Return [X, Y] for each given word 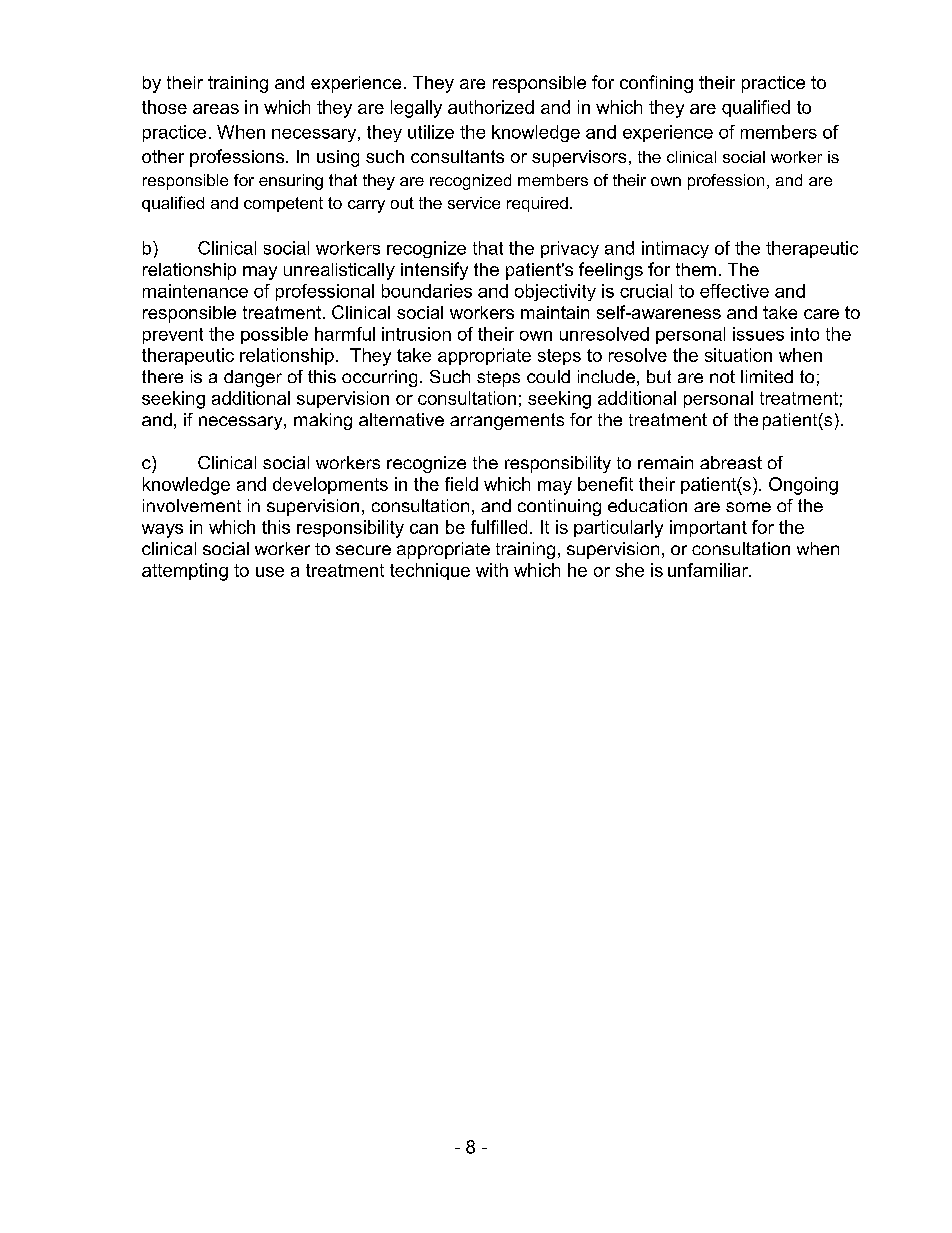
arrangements [507, 421]
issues [758, 334]
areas [216, 109]
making [323, 421]
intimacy [675, 249]
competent [283, 204]
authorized [491, 107]
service [474, 203]
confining [656, 84]
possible [274, 335]
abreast [731, 462]
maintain [555, 312]
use [270, 572]
